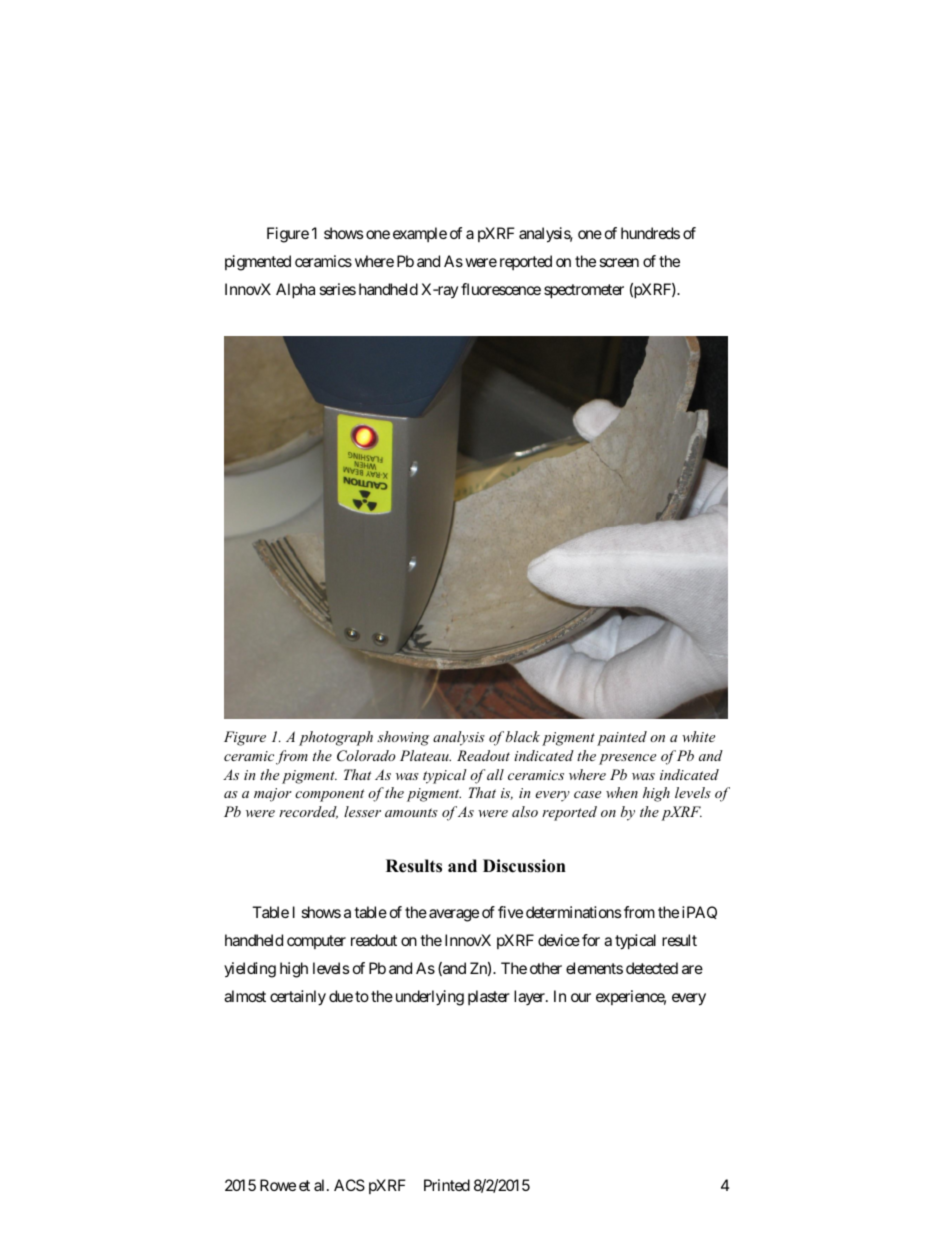 The width and height of the screenshot is (952, 1233). I want to click on detected, so click(652, 968).
